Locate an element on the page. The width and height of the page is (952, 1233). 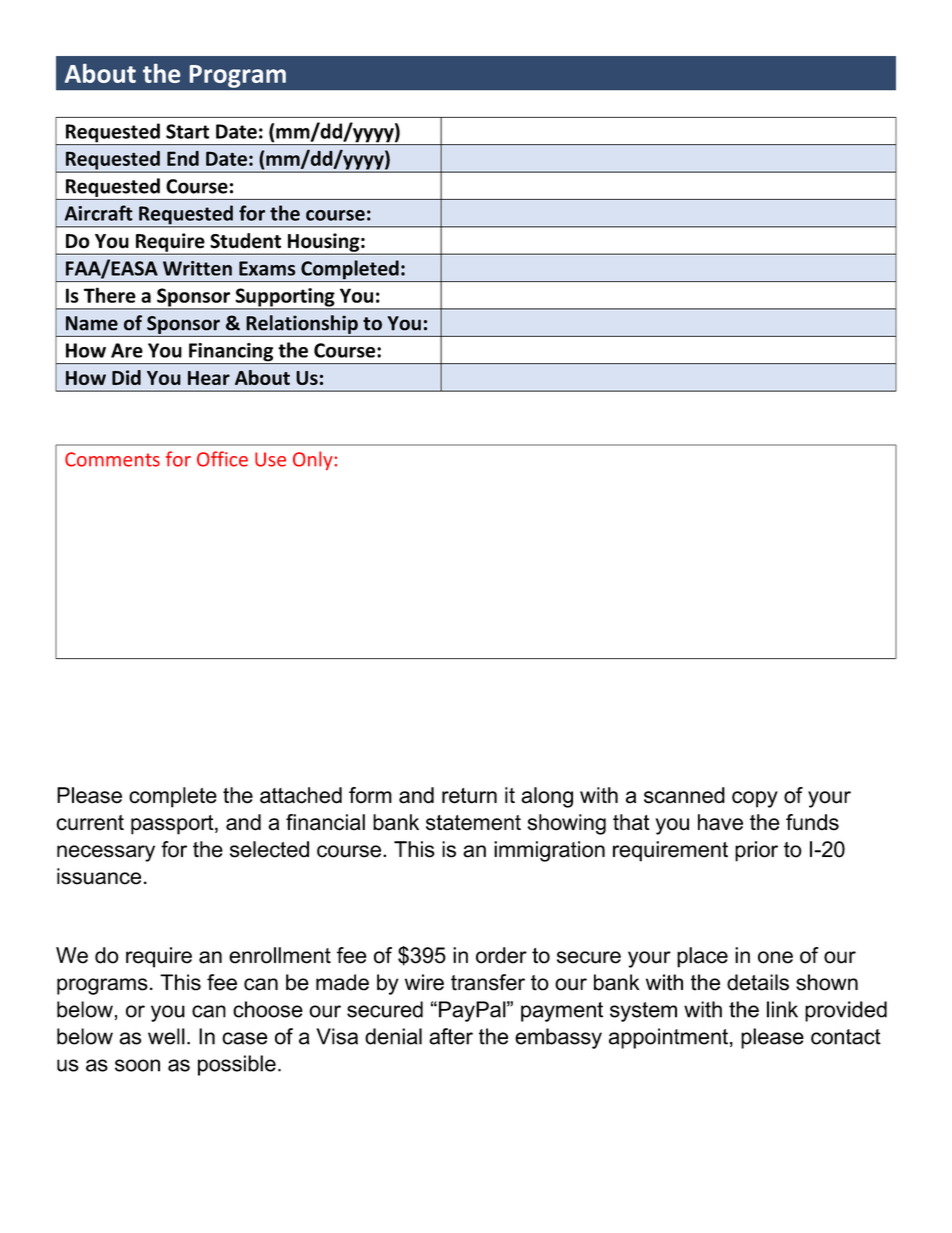
Use is located at coordinates (270, 459).
